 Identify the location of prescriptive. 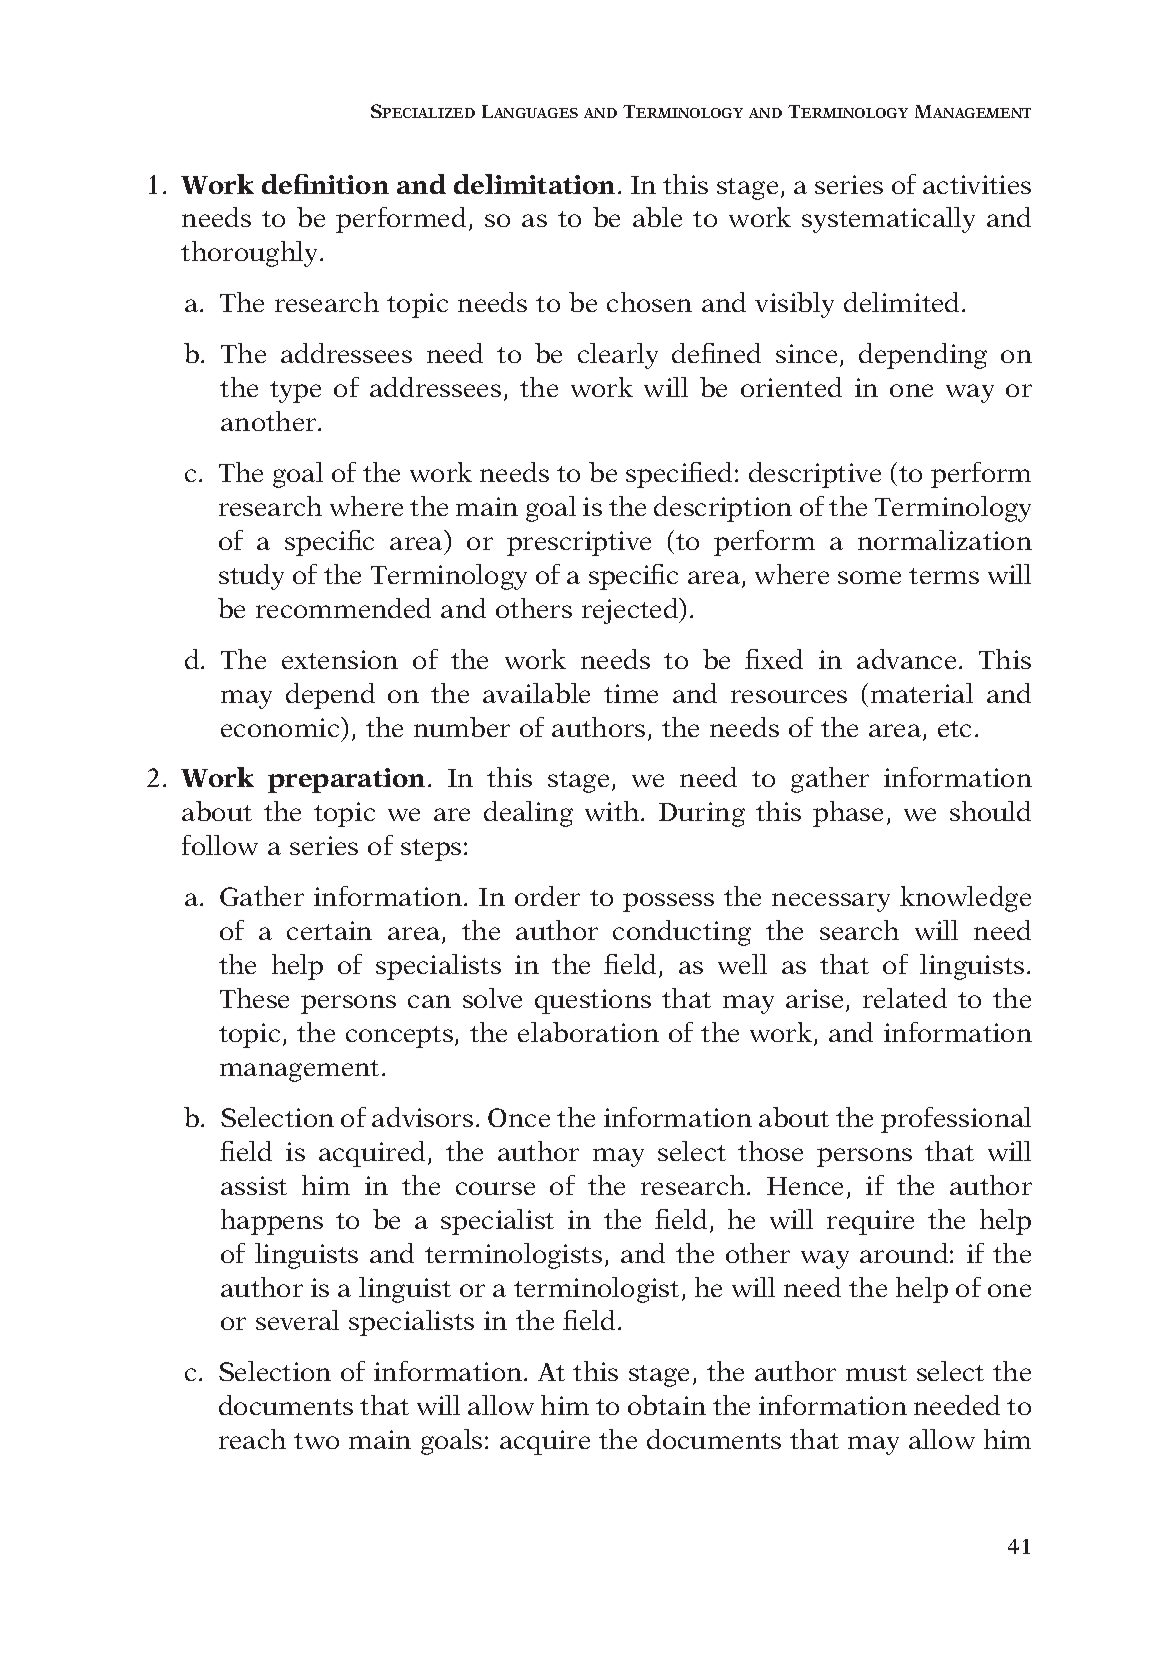
(579, 543).
